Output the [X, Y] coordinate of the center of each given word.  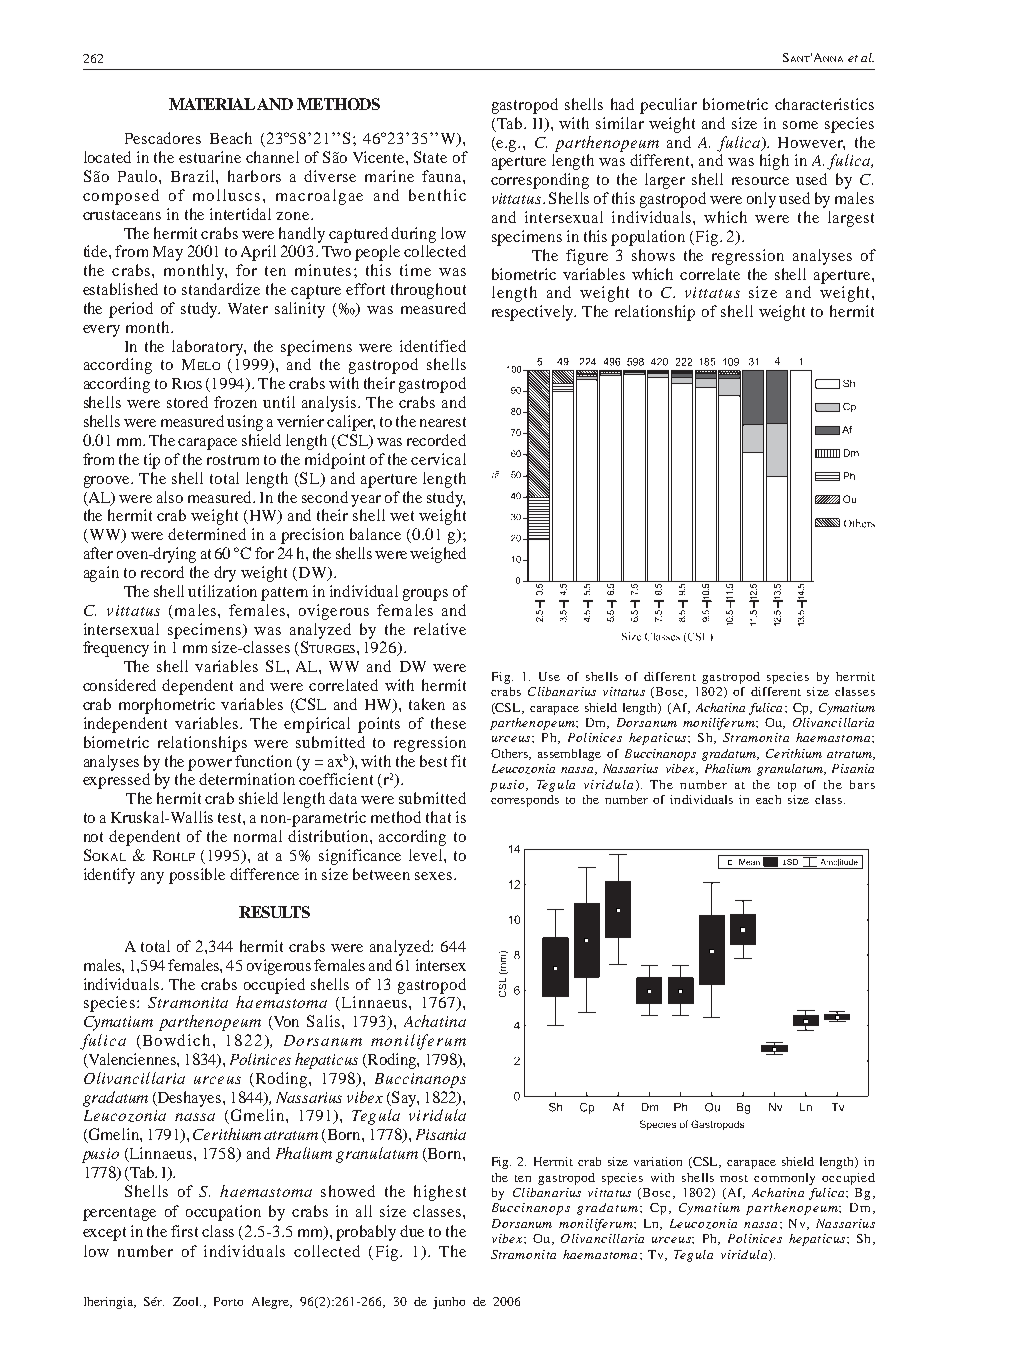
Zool [187, 1301]
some [800, 125]
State [430, 157]
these [448, 723]
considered [119, 685]
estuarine [210, 157]
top [787, 787]
